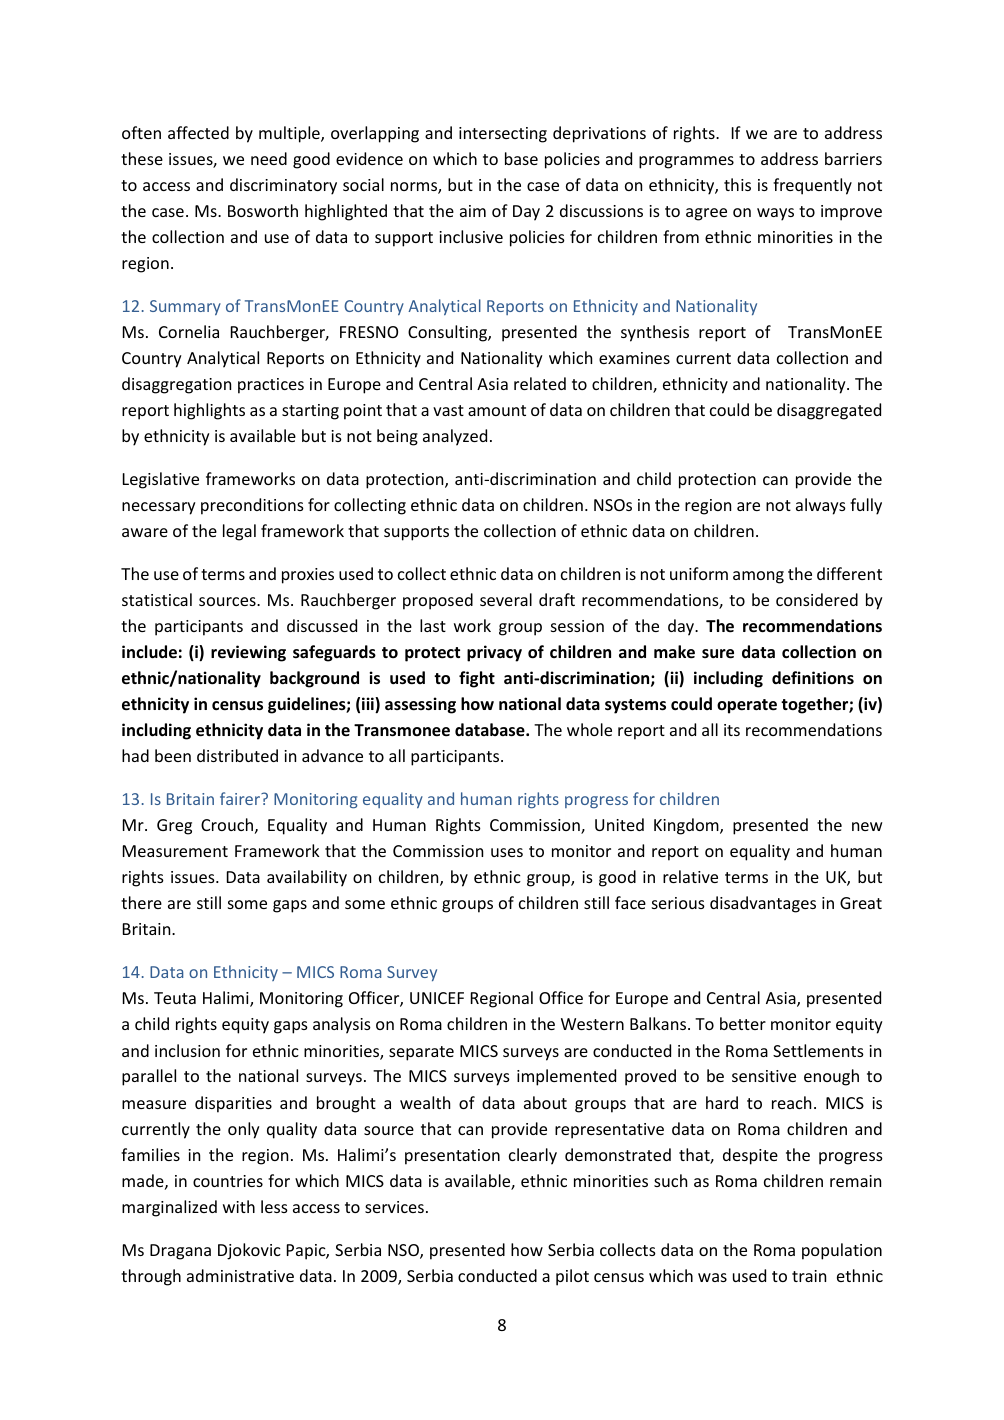 Image resolution: width=1004 pixels, height=1420 pixels. I want to click on among, so click(758, 577).
